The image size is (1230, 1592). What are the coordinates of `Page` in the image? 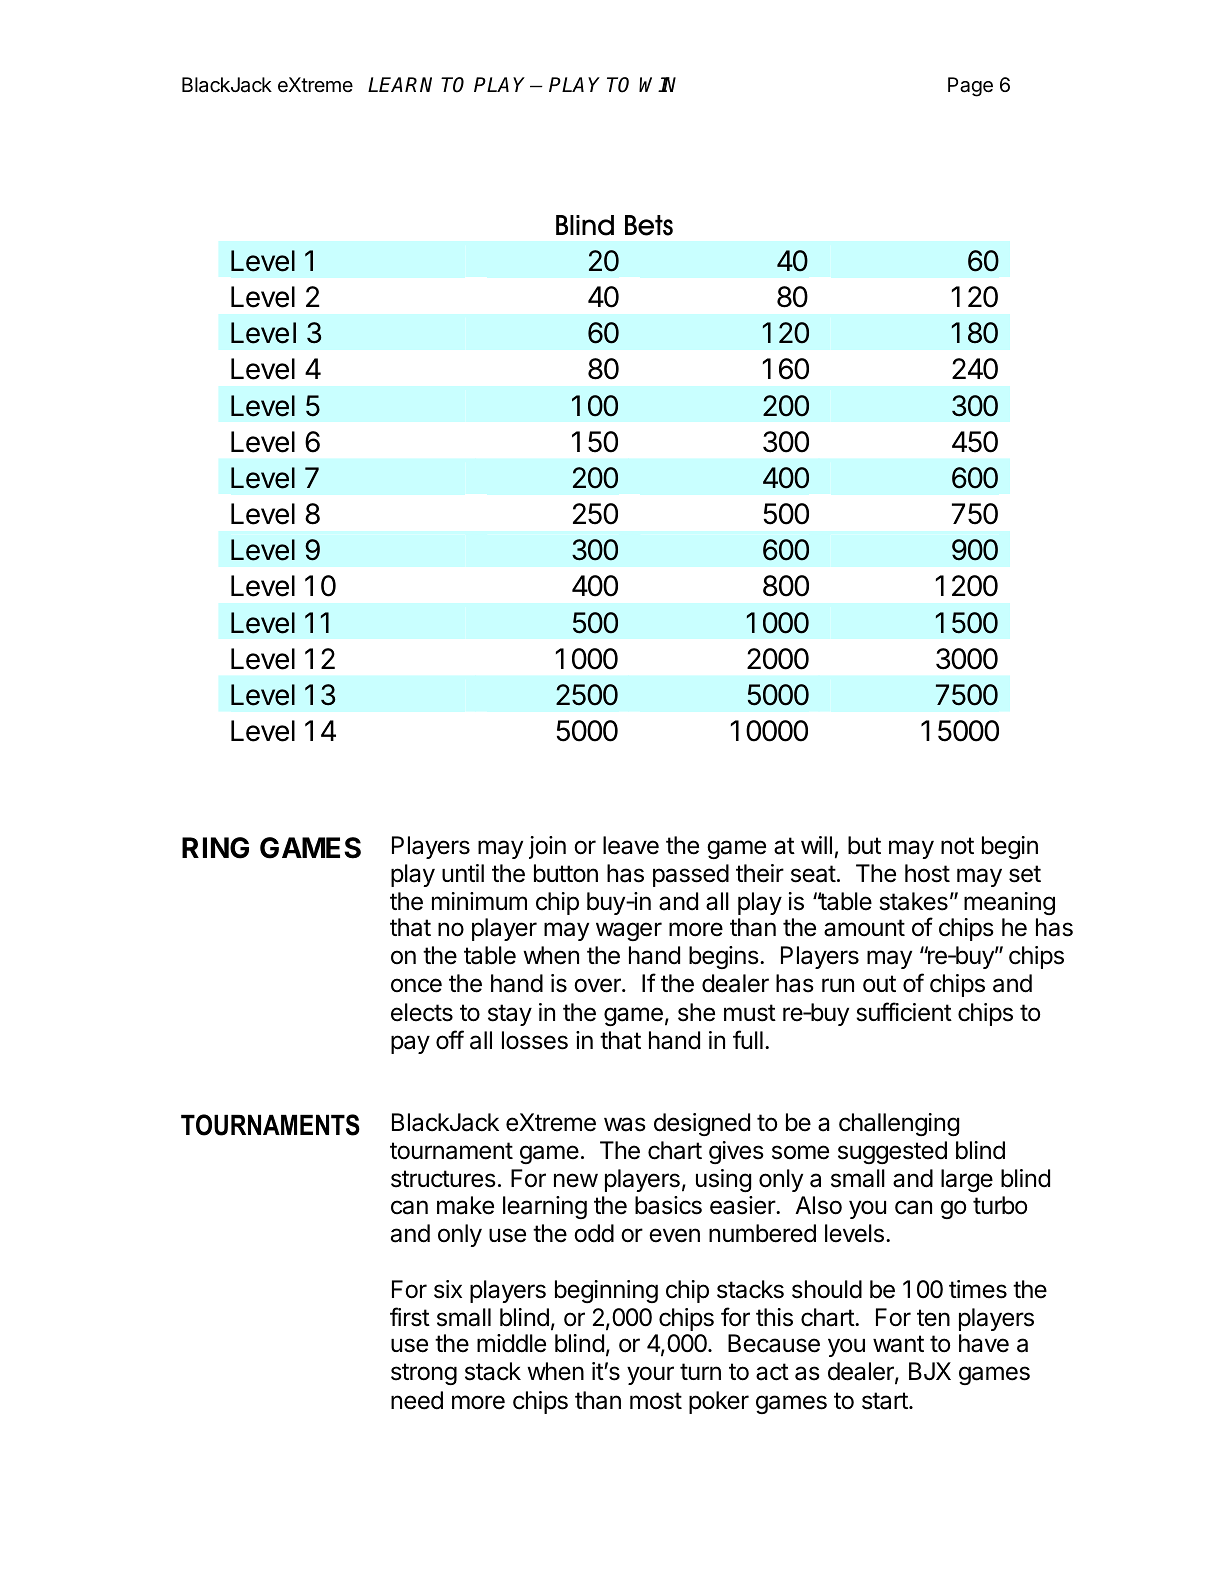 It's located at (970, 87).
